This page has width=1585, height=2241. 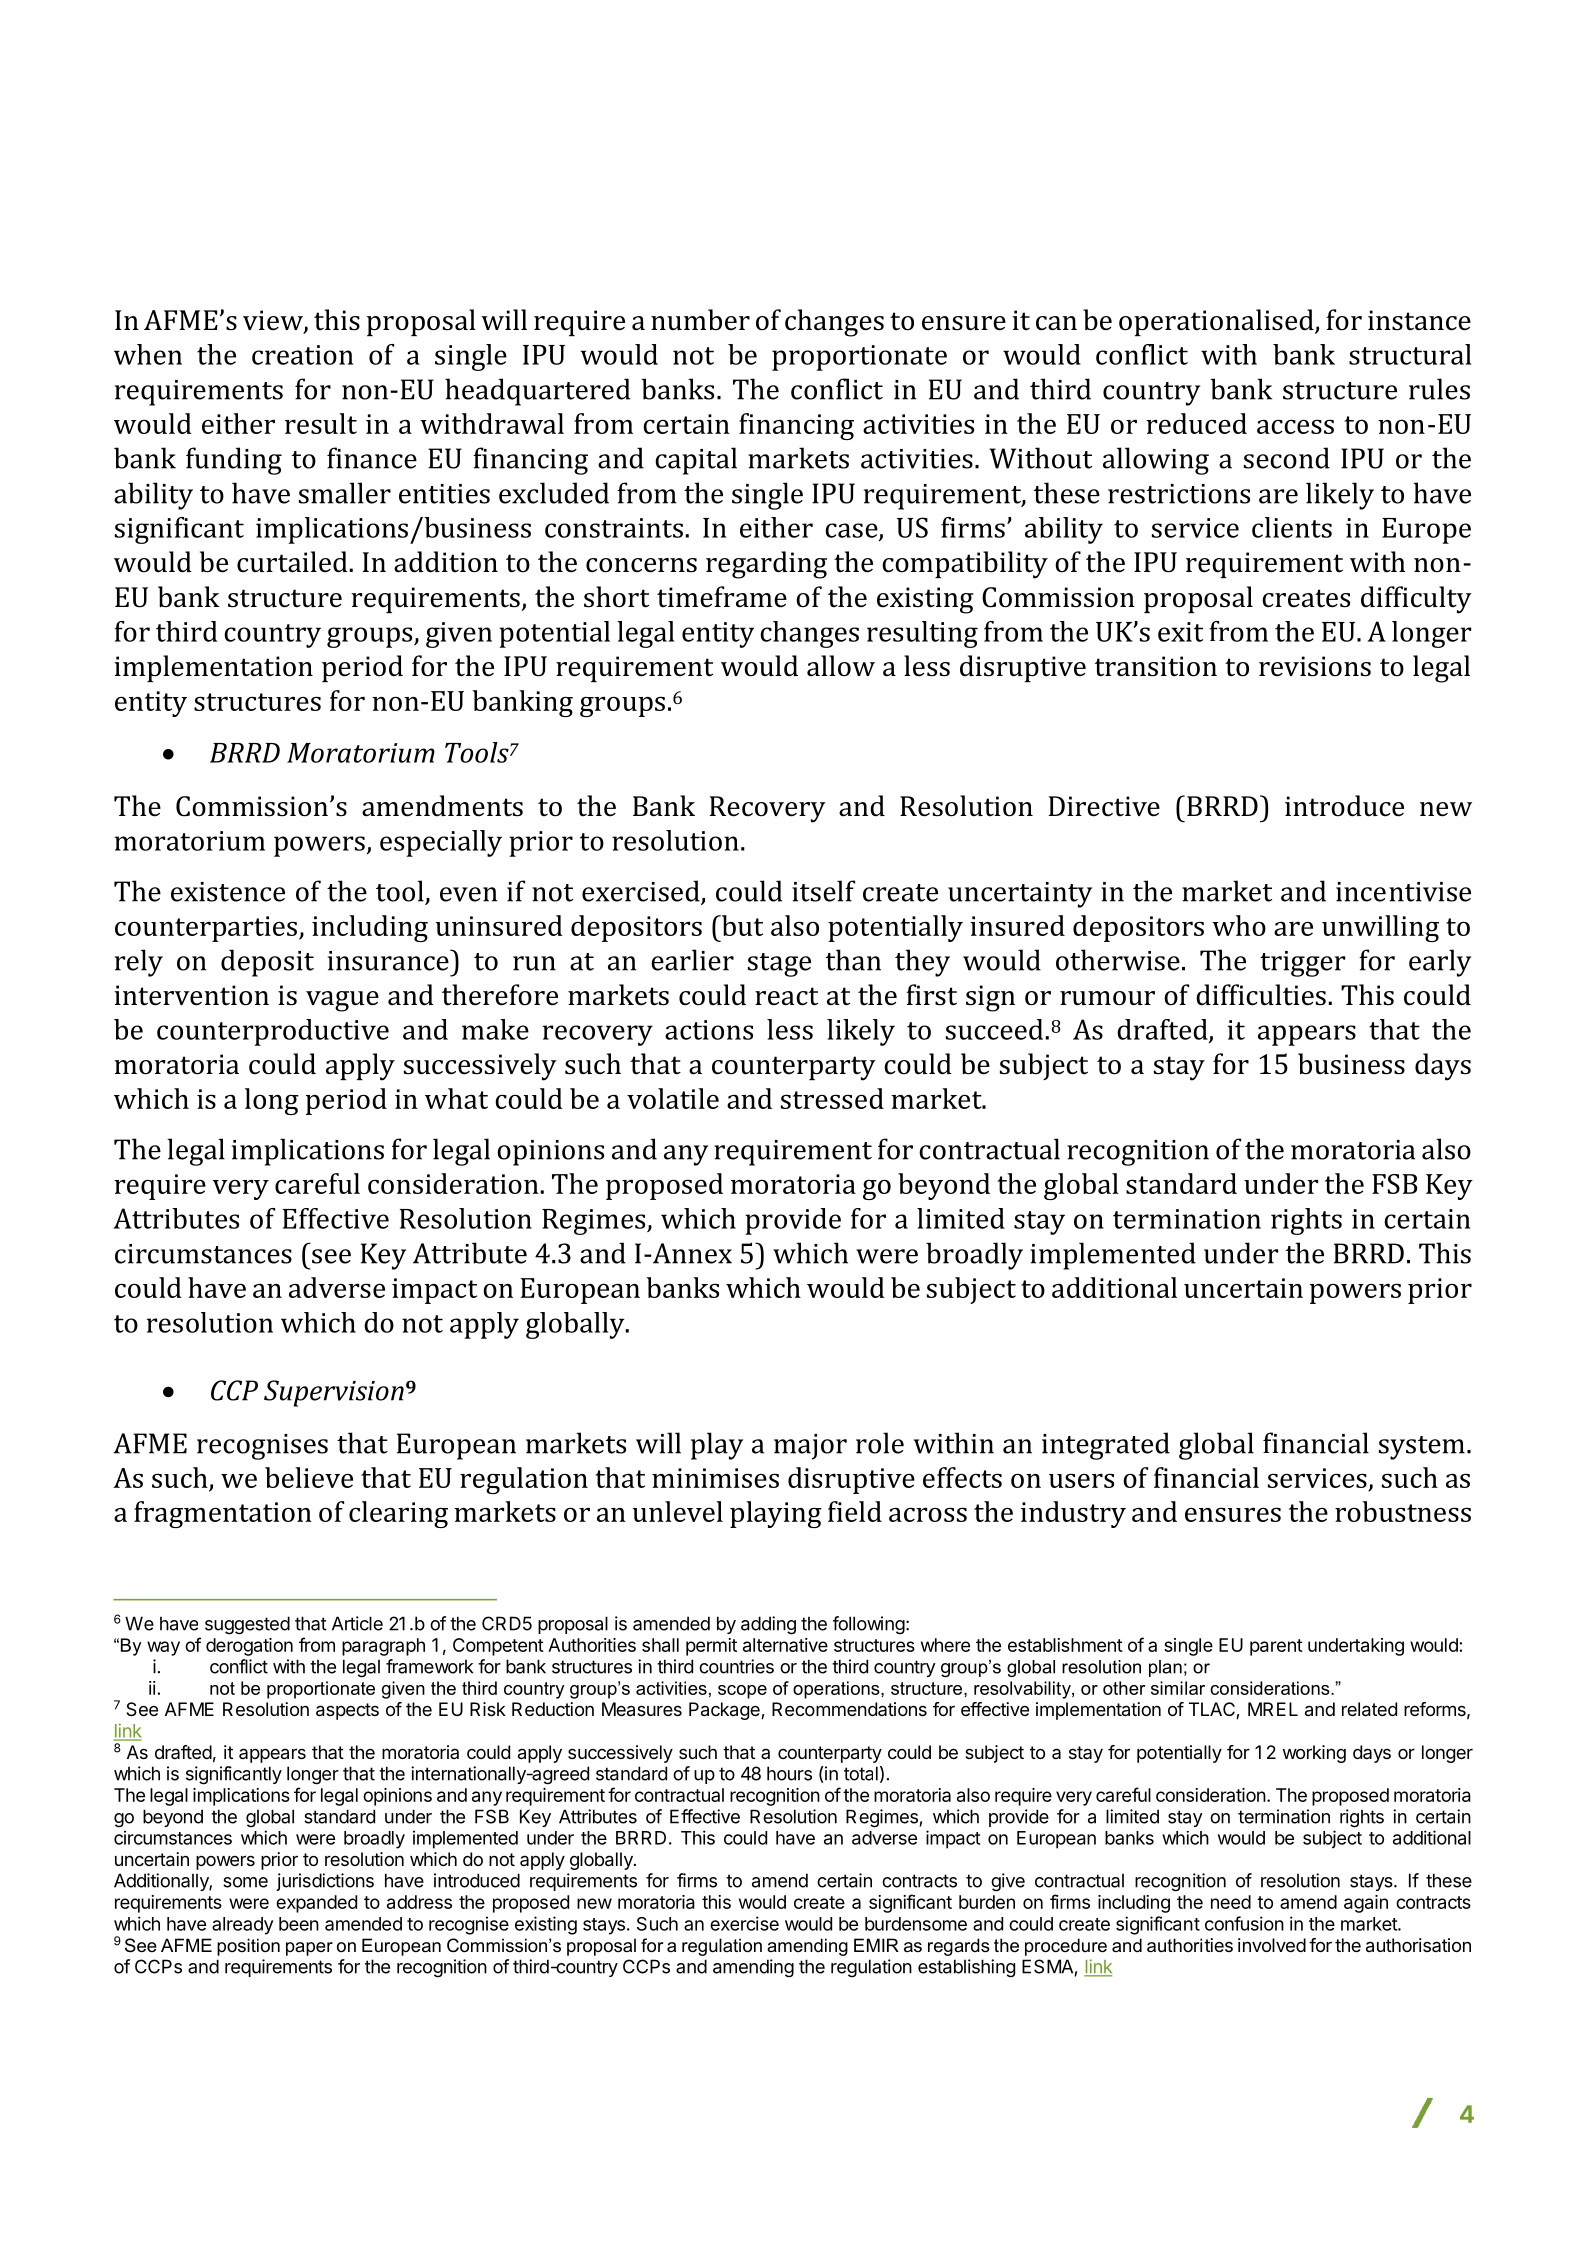 What do you see at coordinates (228, 892) in the page?
I see `existence` at bounding box center [228, 892].
